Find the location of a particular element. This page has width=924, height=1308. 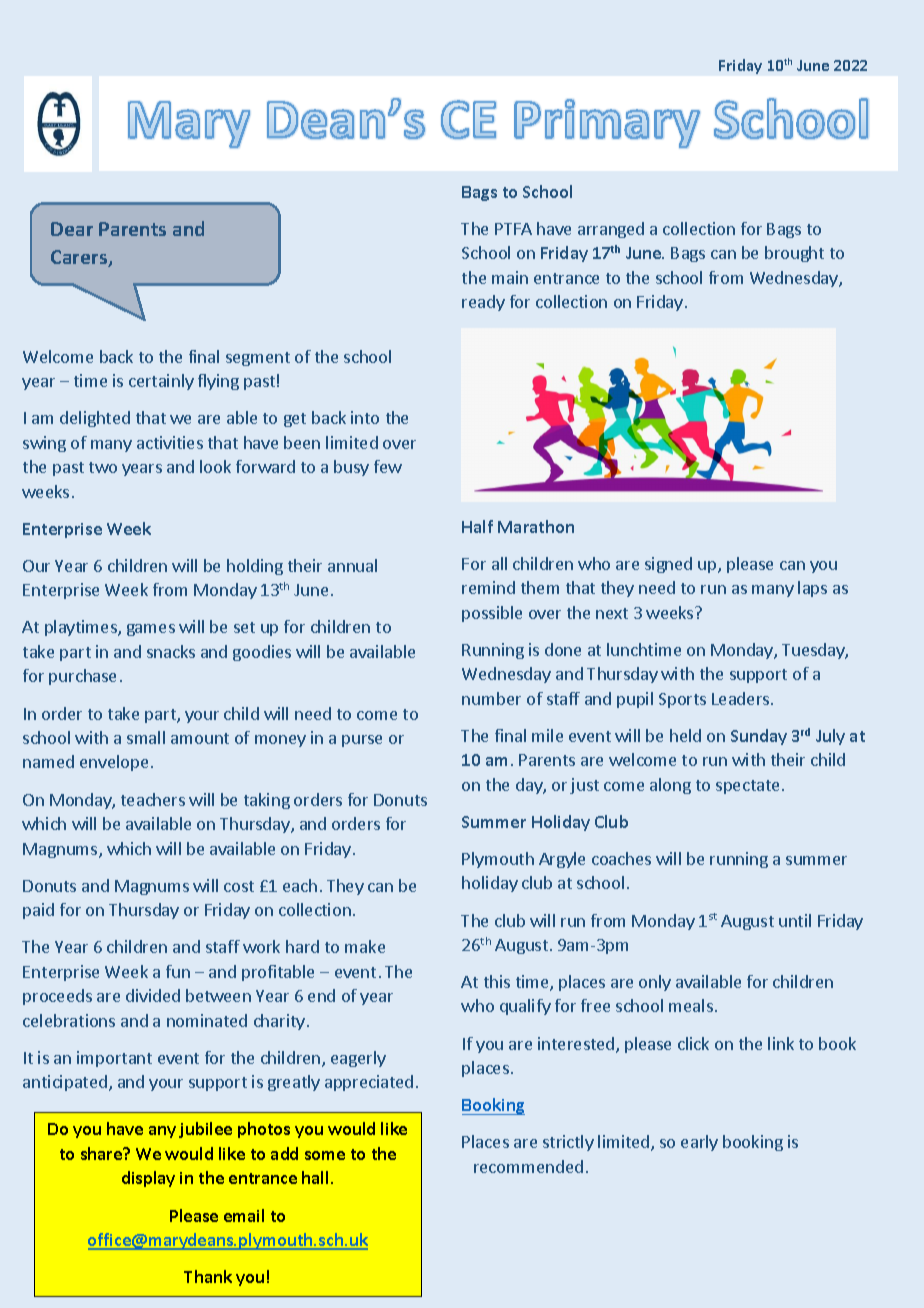

cost is located at coordinates (239, 886).
